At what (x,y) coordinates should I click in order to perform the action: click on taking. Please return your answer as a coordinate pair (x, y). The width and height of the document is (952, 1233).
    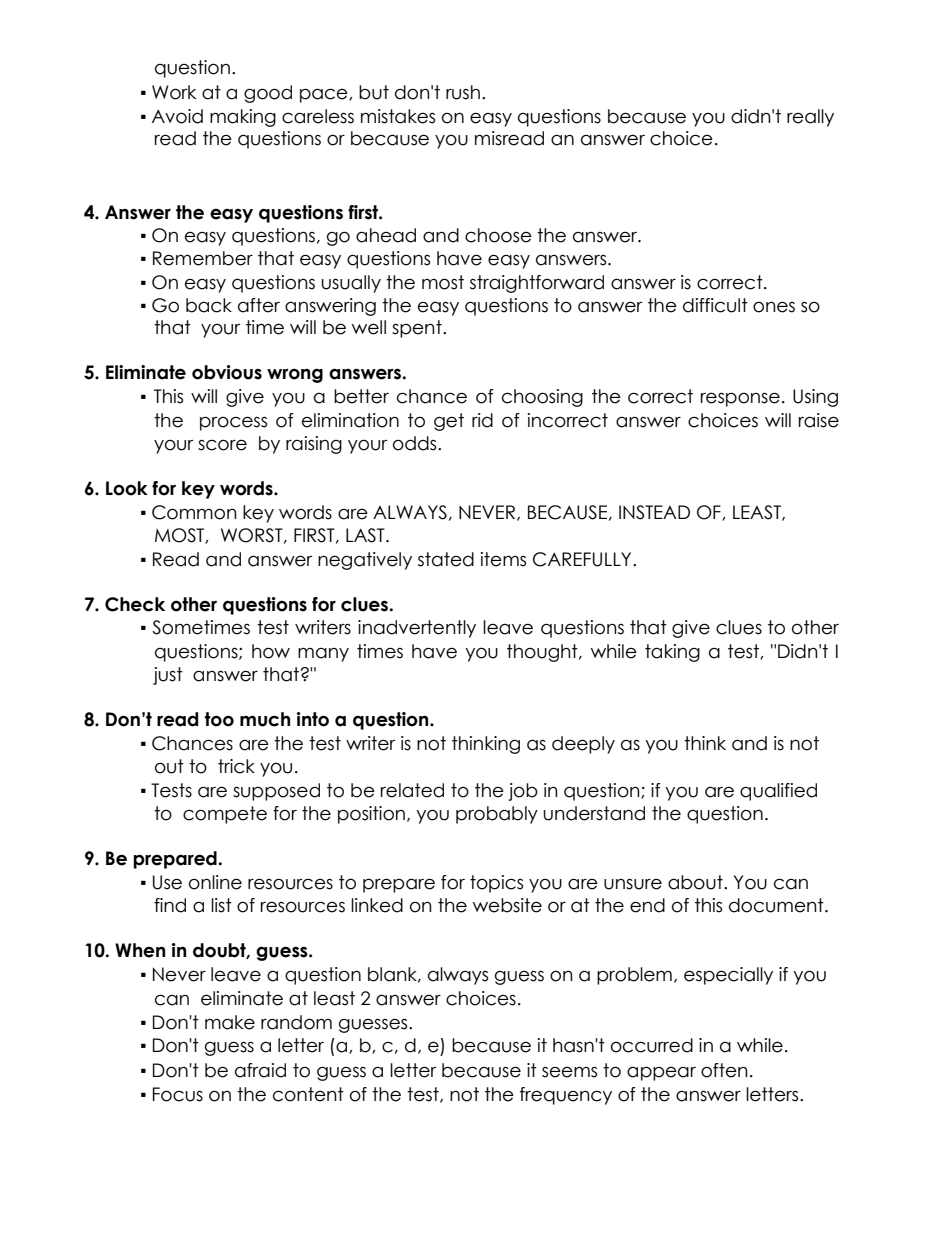
    Looking at the image, I should click on (672, 653).
